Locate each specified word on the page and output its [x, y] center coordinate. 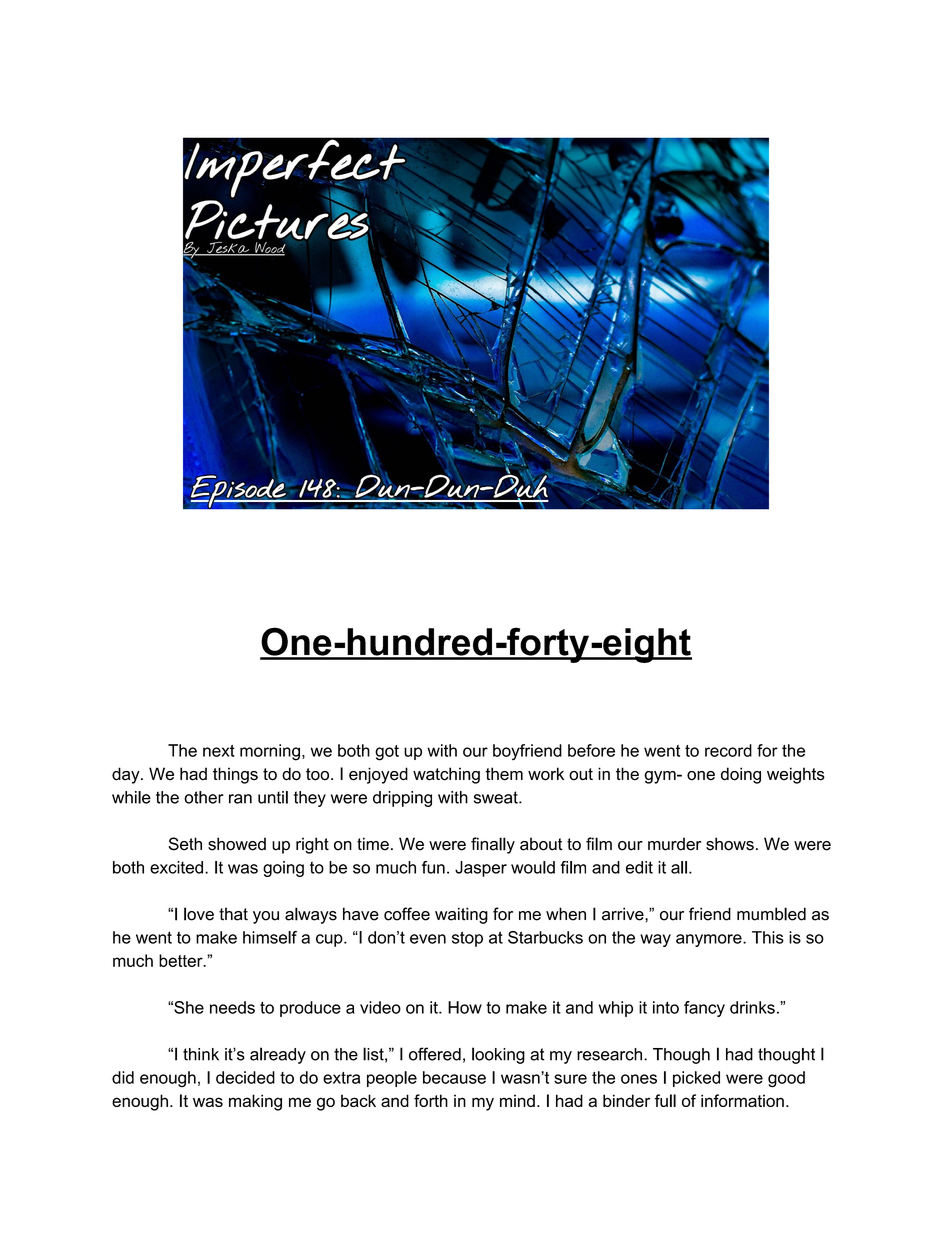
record [728, 750]
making [255, 1102]
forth [431, 1100]
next [219, 751]
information [742, 1100]
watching [446, 775]
